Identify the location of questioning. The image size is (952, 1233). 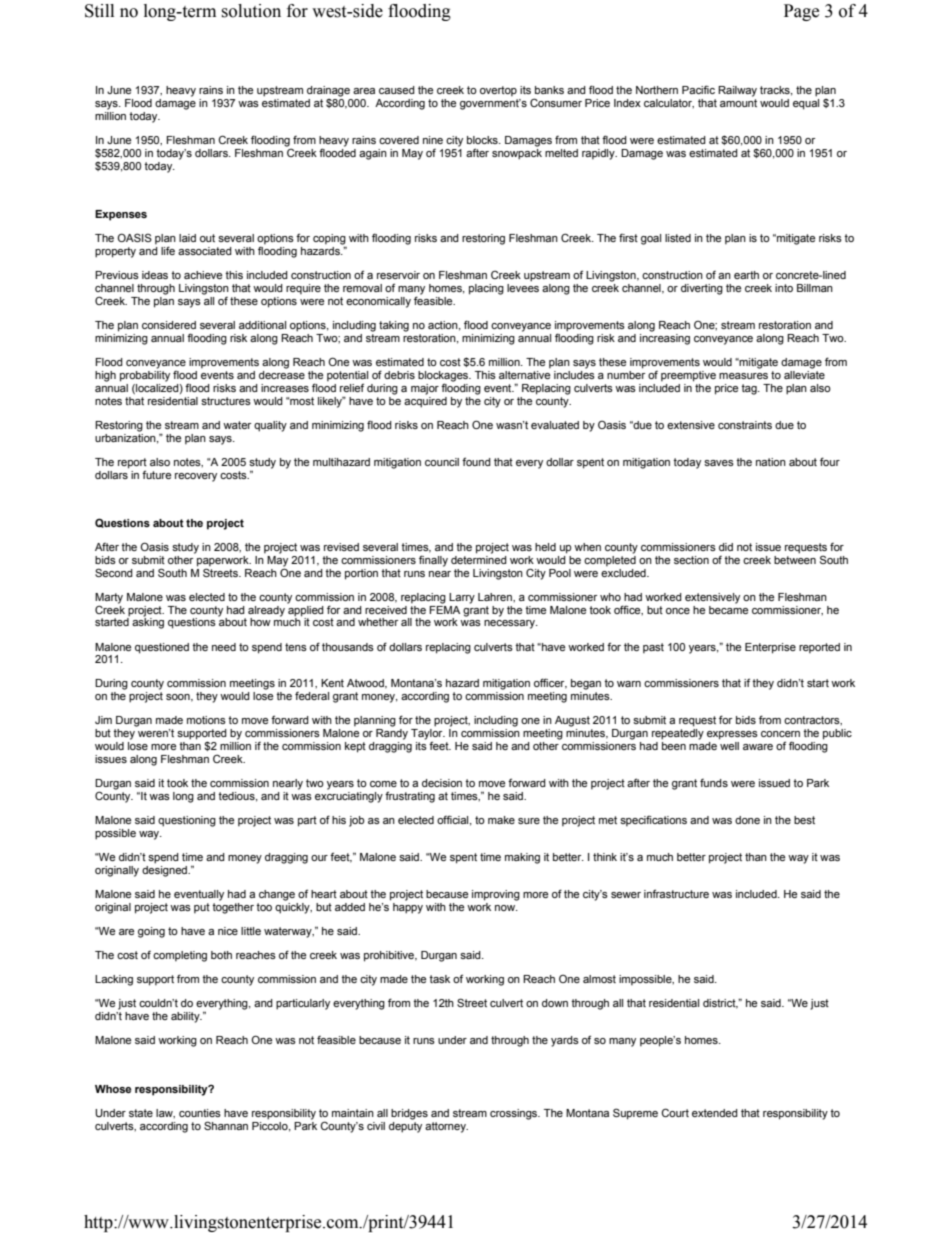
(187, 821).
